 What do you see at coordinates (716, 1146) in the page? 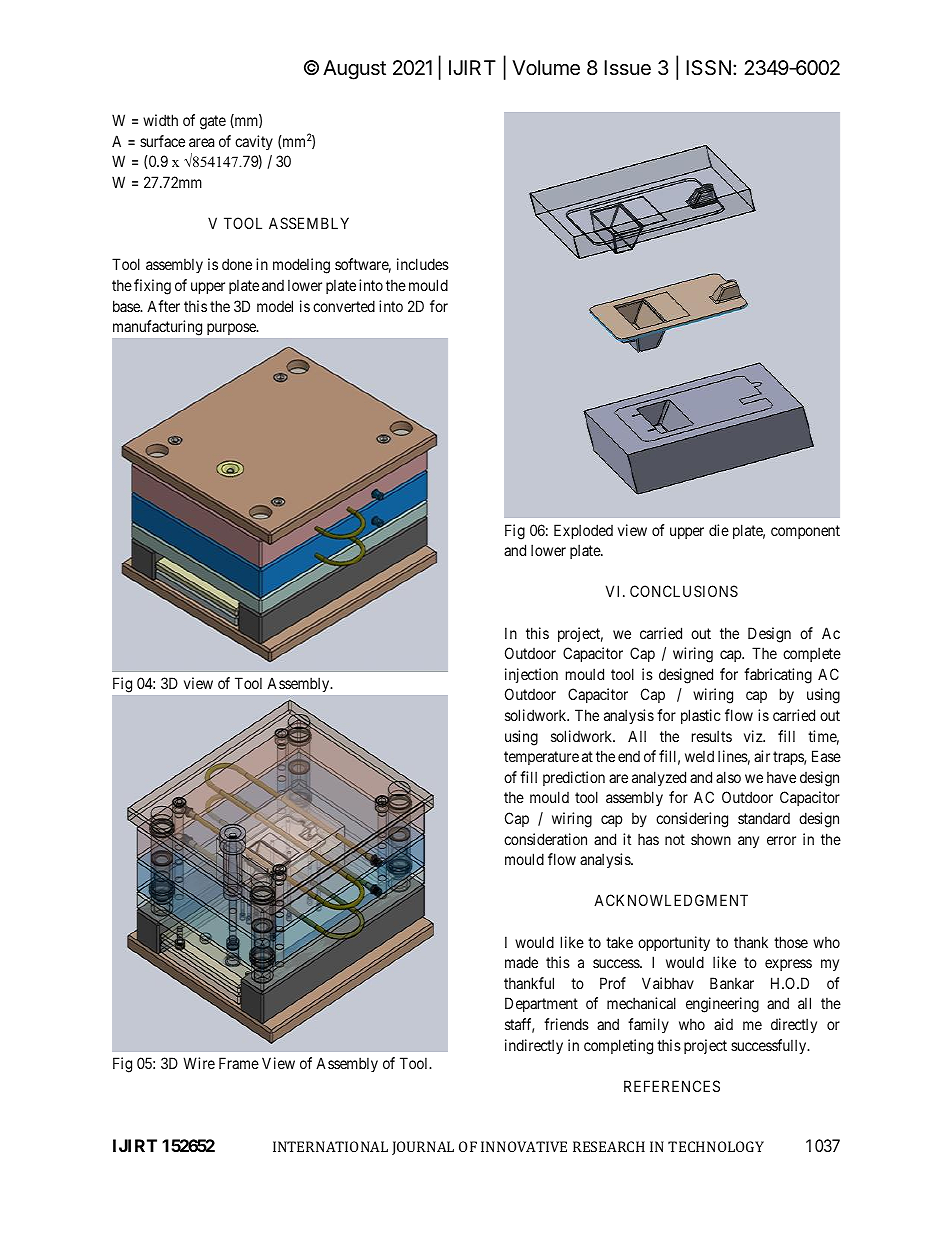
I see `TECHNOLOGY` at bounding box center [716, 1146].
